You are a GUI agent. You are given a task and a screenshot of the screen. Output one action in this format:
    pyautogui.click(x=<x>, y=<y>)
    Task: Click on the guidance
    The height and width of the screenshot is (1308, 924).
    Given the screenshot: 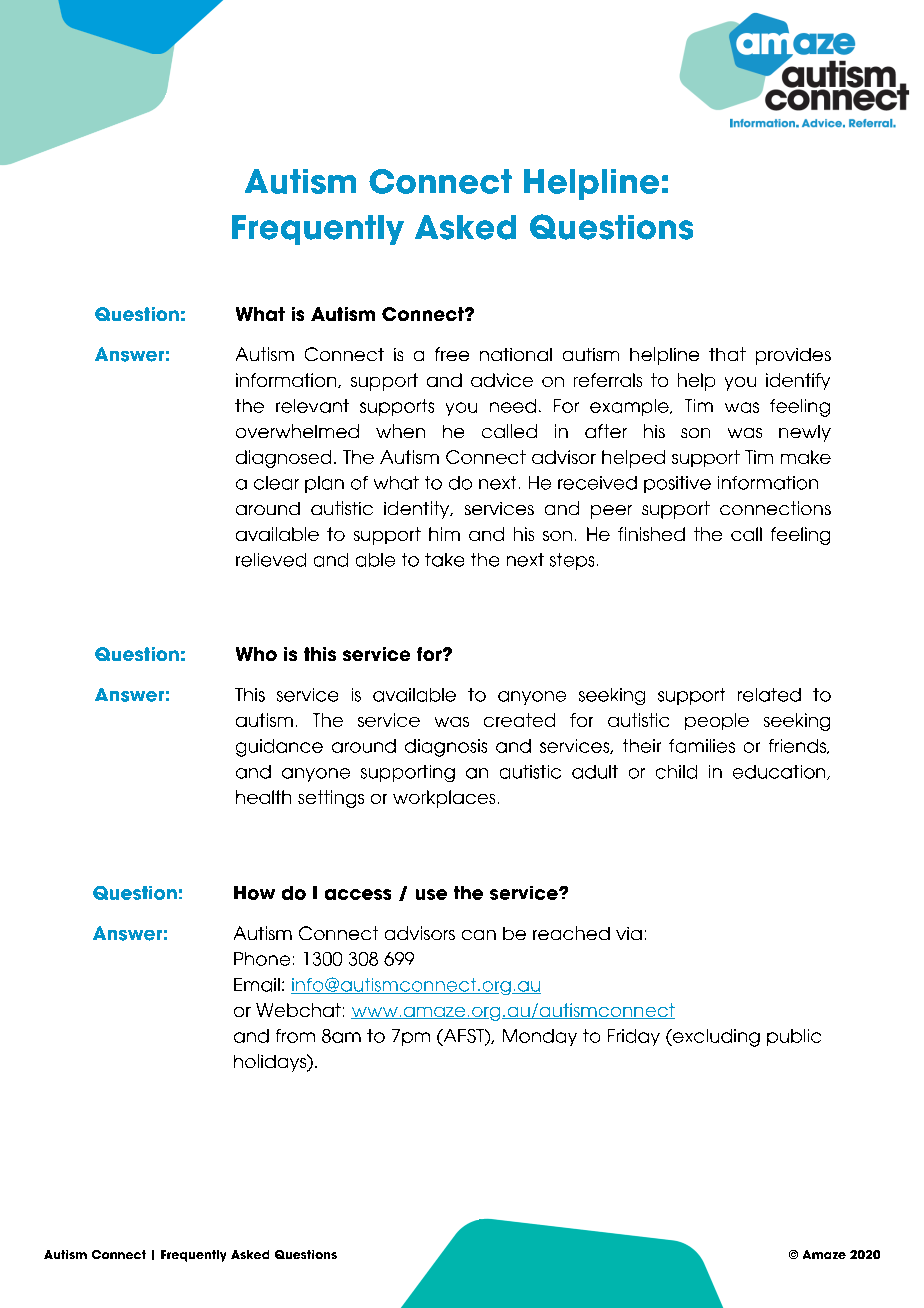 What is the action you would take?
    pyautogui.click(x=279, y=748)
